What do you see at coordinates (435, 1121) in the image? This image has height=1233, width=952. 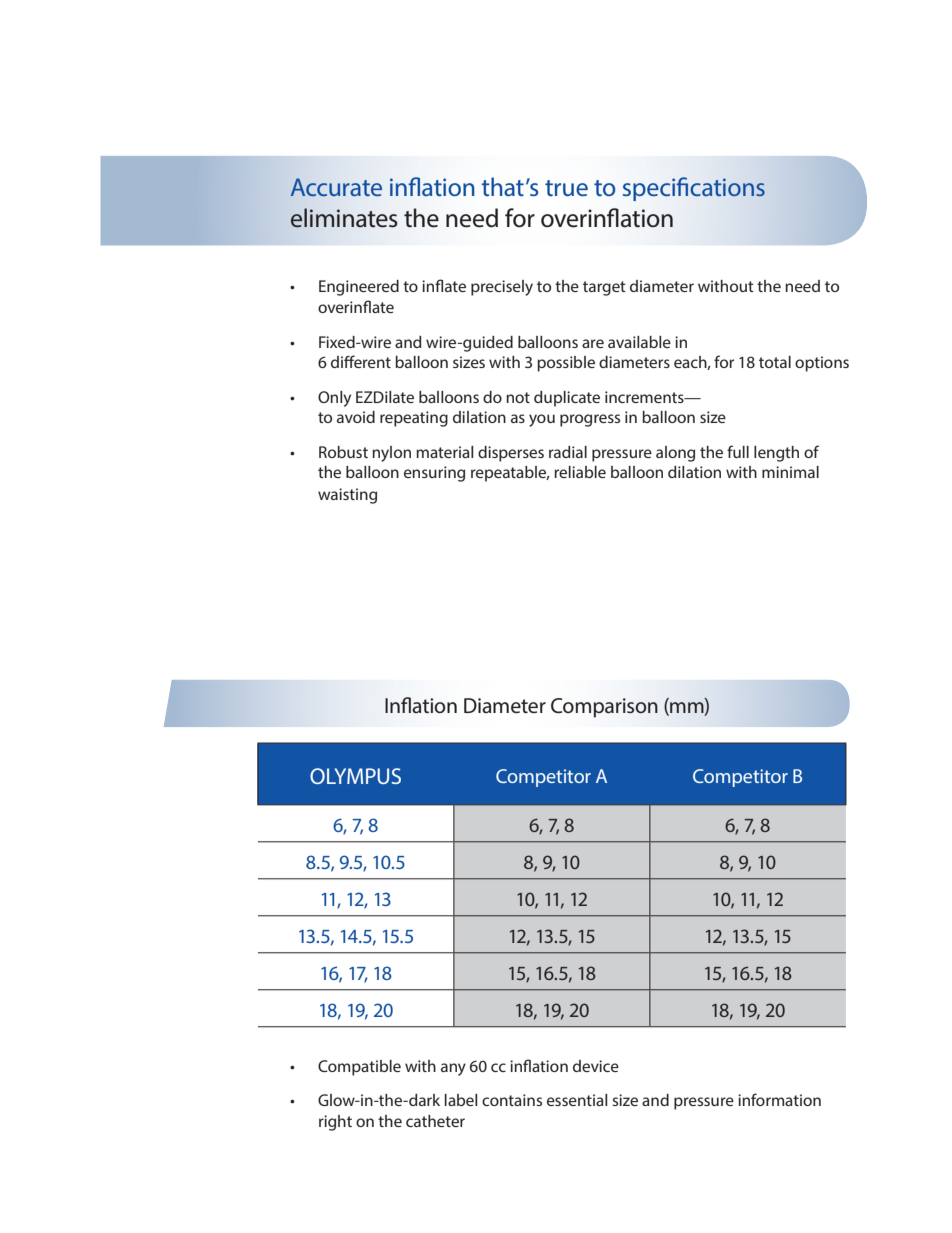 I see `catheter` at bounding box center [435, 1121].
